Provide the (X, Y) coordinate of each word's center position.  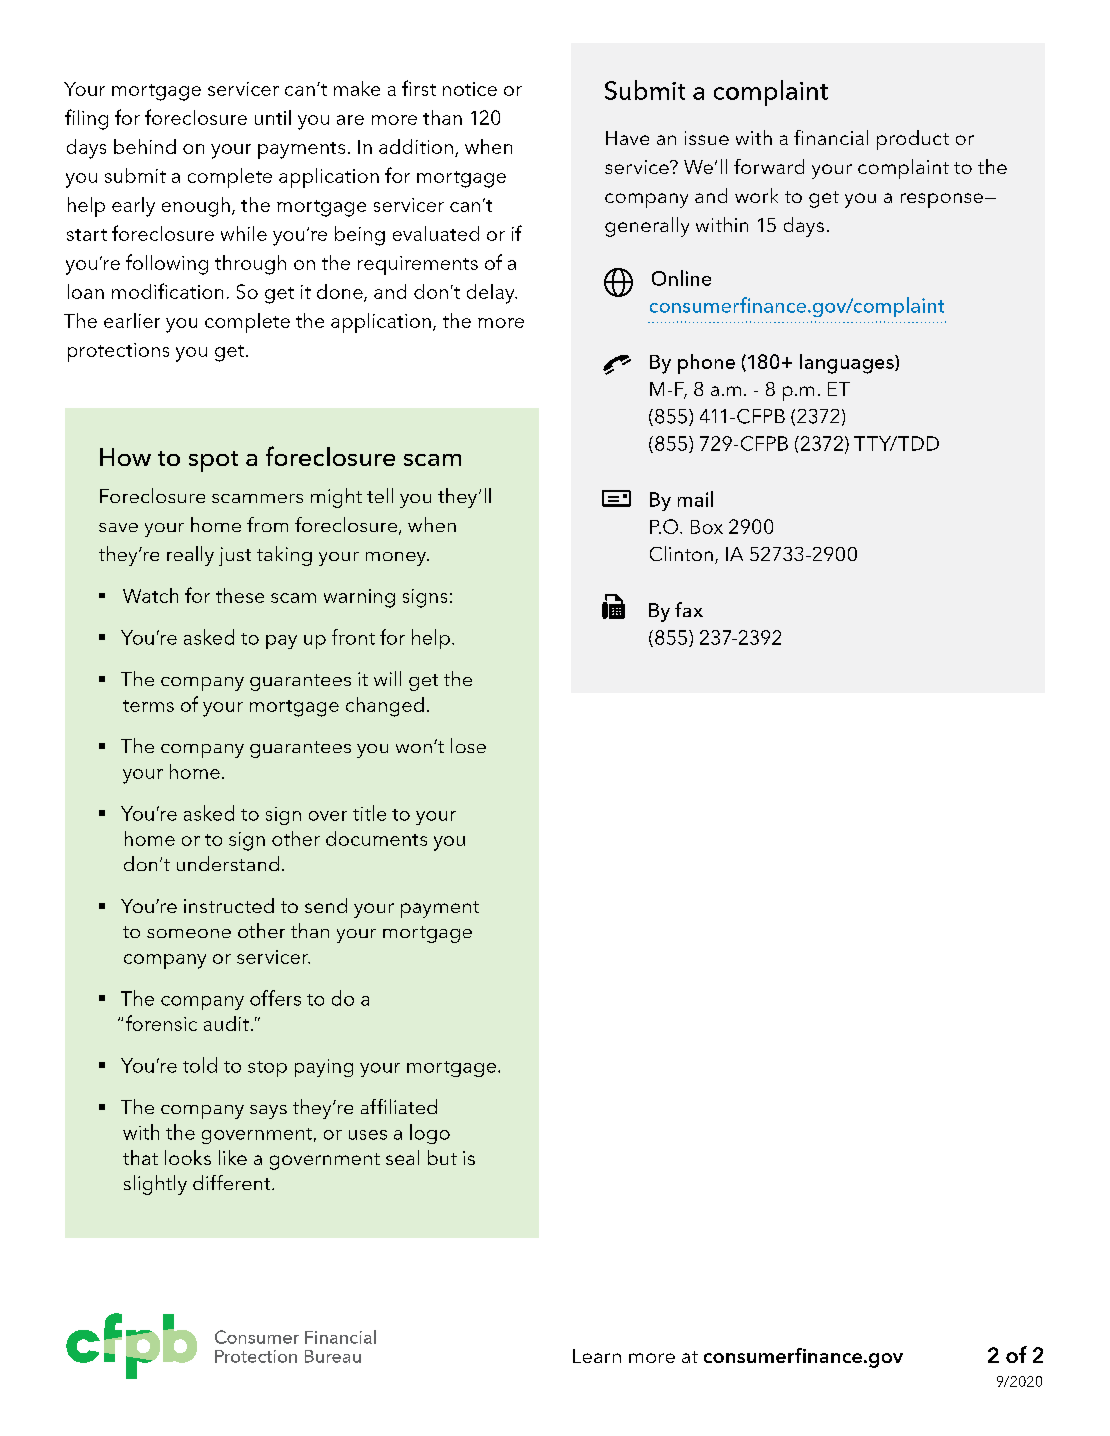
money (397, 559)
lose (468, 745)
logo (430, 1134)
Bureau (333, 1356)
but (442, 1157)
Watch (150, 595)
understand (228, 863)
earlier (132, 320)
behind (145, 146)
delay (492, 294)
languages (848, 364)
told (200, 1065)
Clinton (681, 553)
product (913, 140)
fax (689, 609)
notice (470, 89)
